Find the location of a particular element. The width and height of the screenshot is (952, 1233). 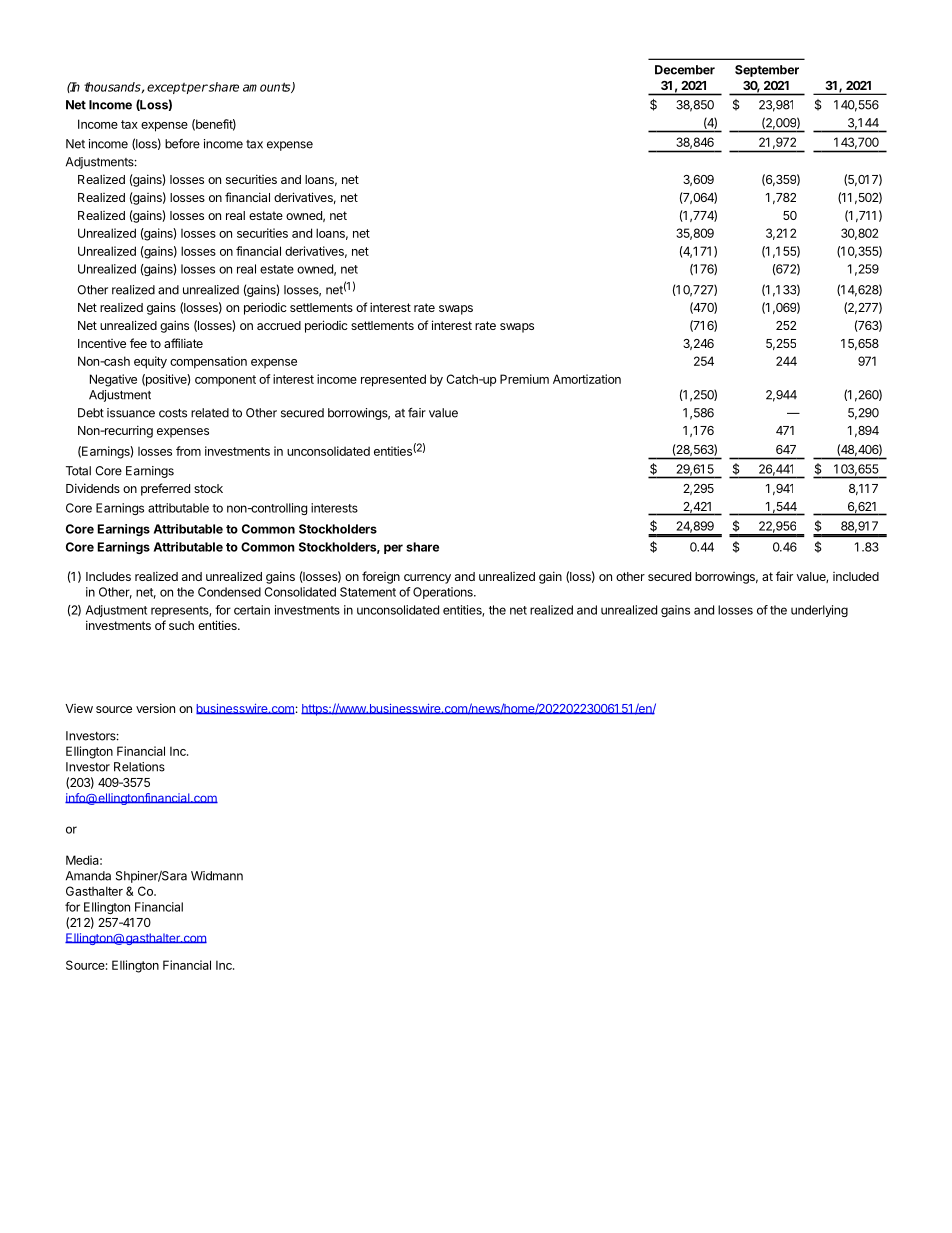

Amanda is located at coordinates (88, 876).
